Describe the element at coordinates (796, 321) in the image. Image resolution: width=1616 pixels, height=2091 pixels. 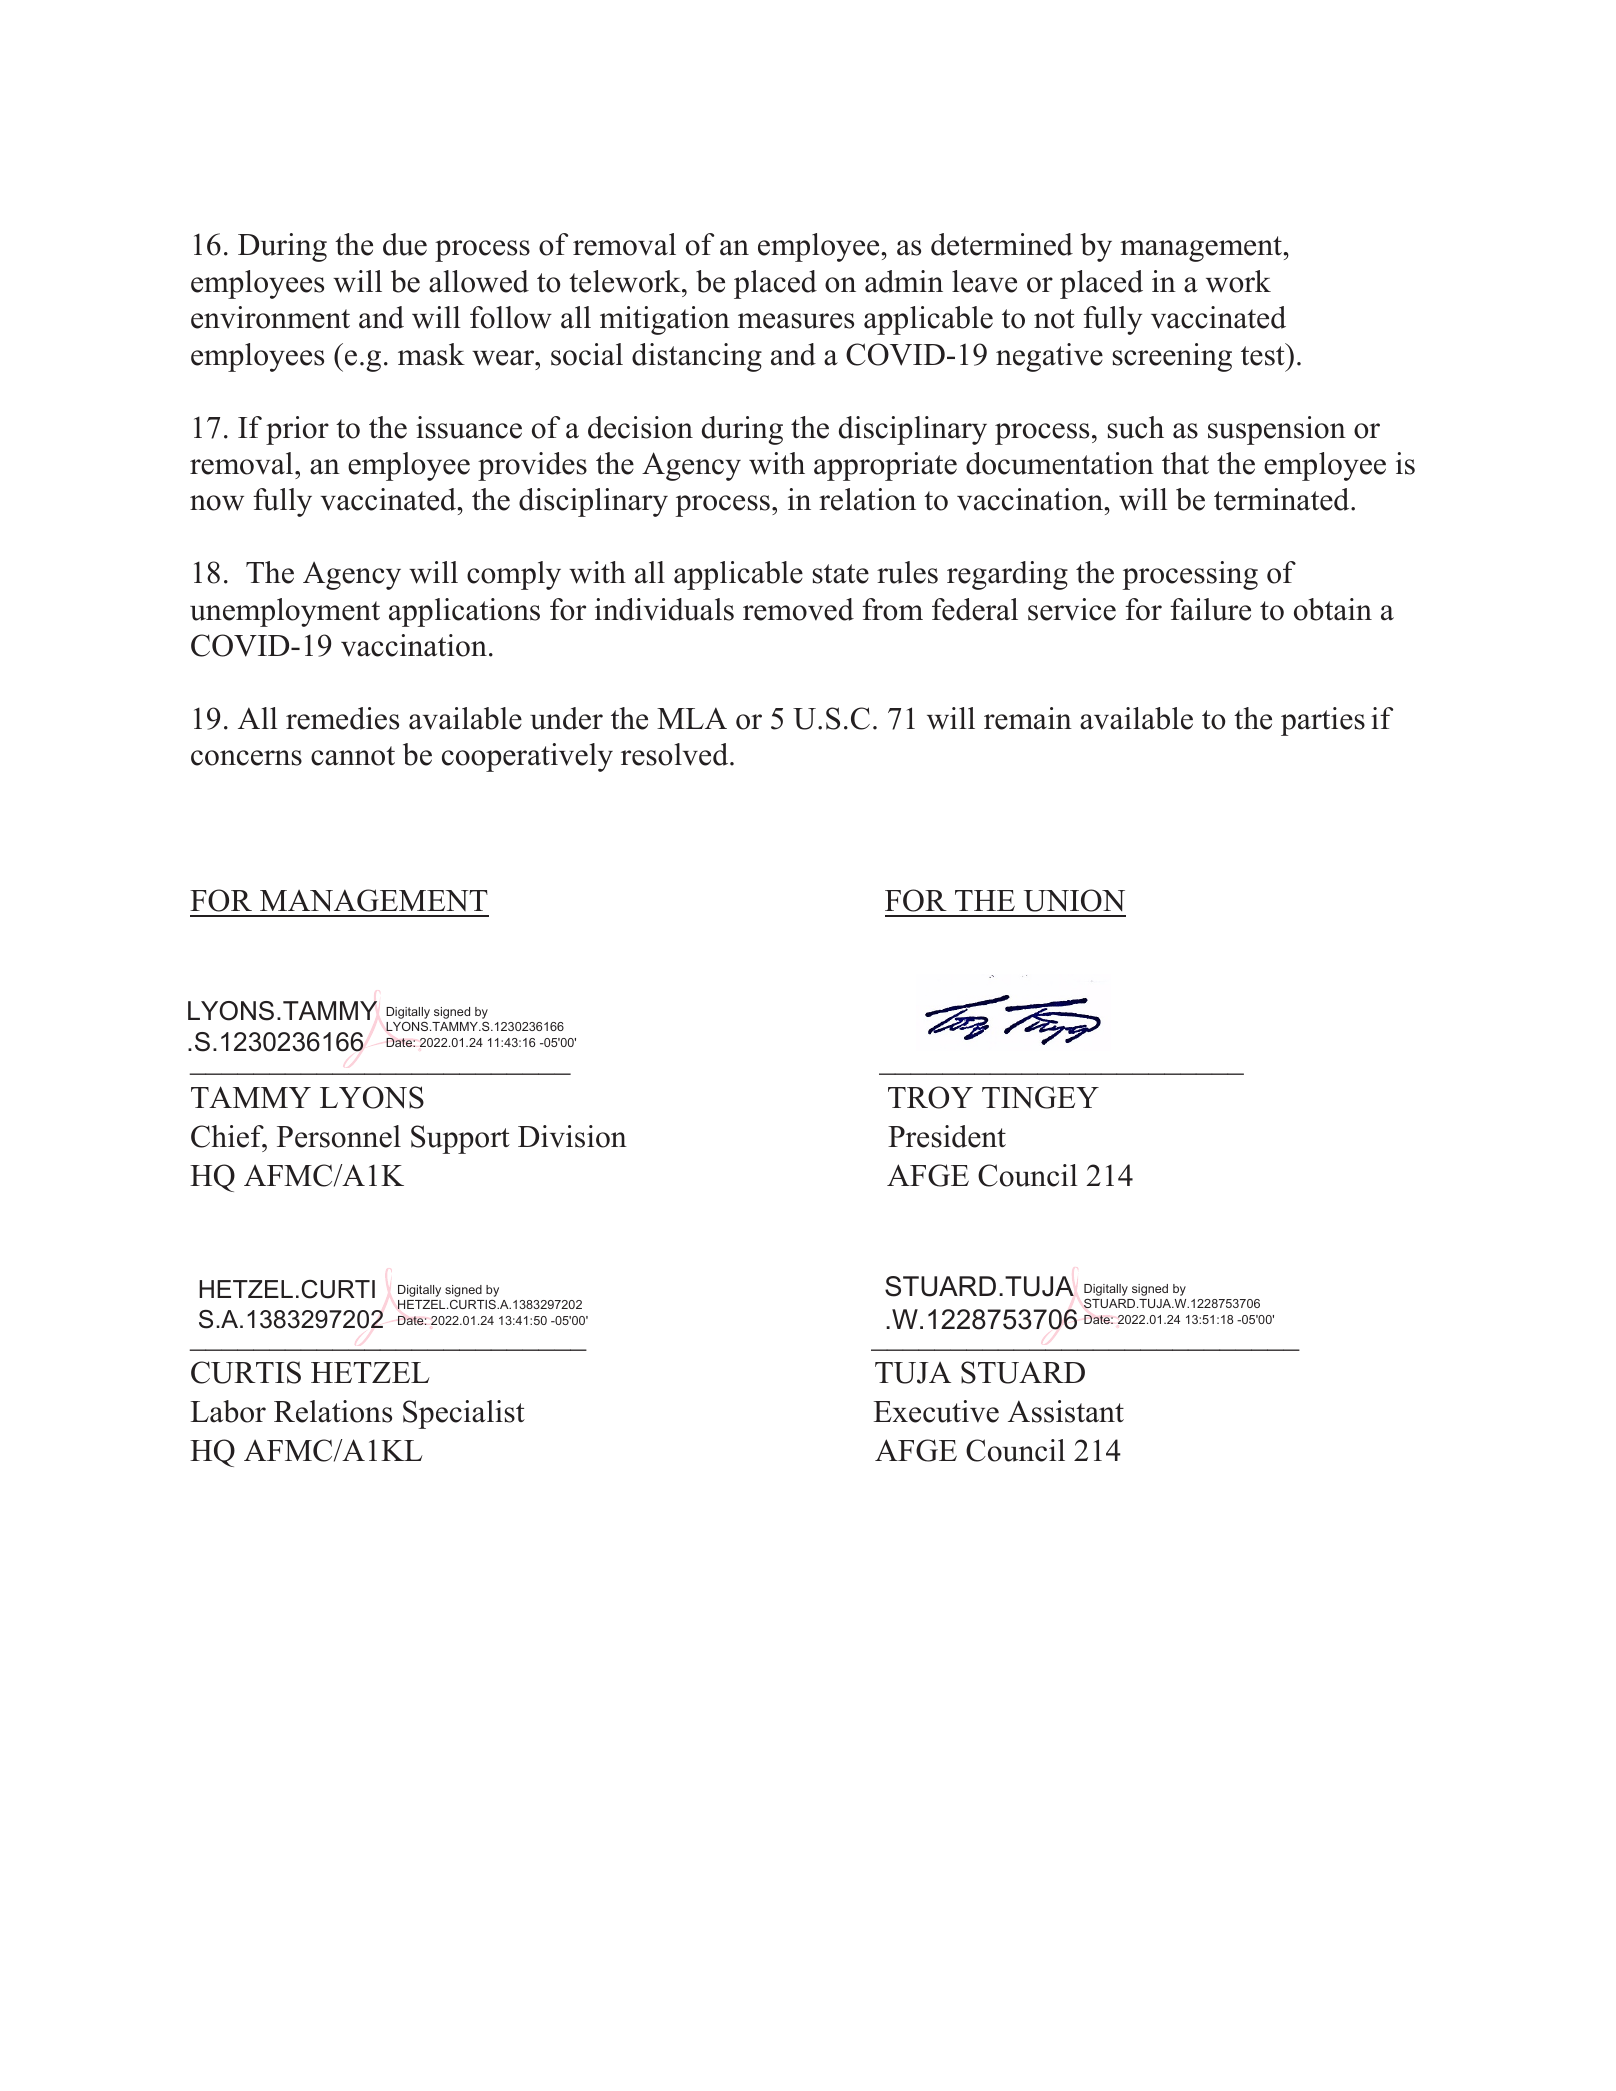
I see `measures` at that location.
